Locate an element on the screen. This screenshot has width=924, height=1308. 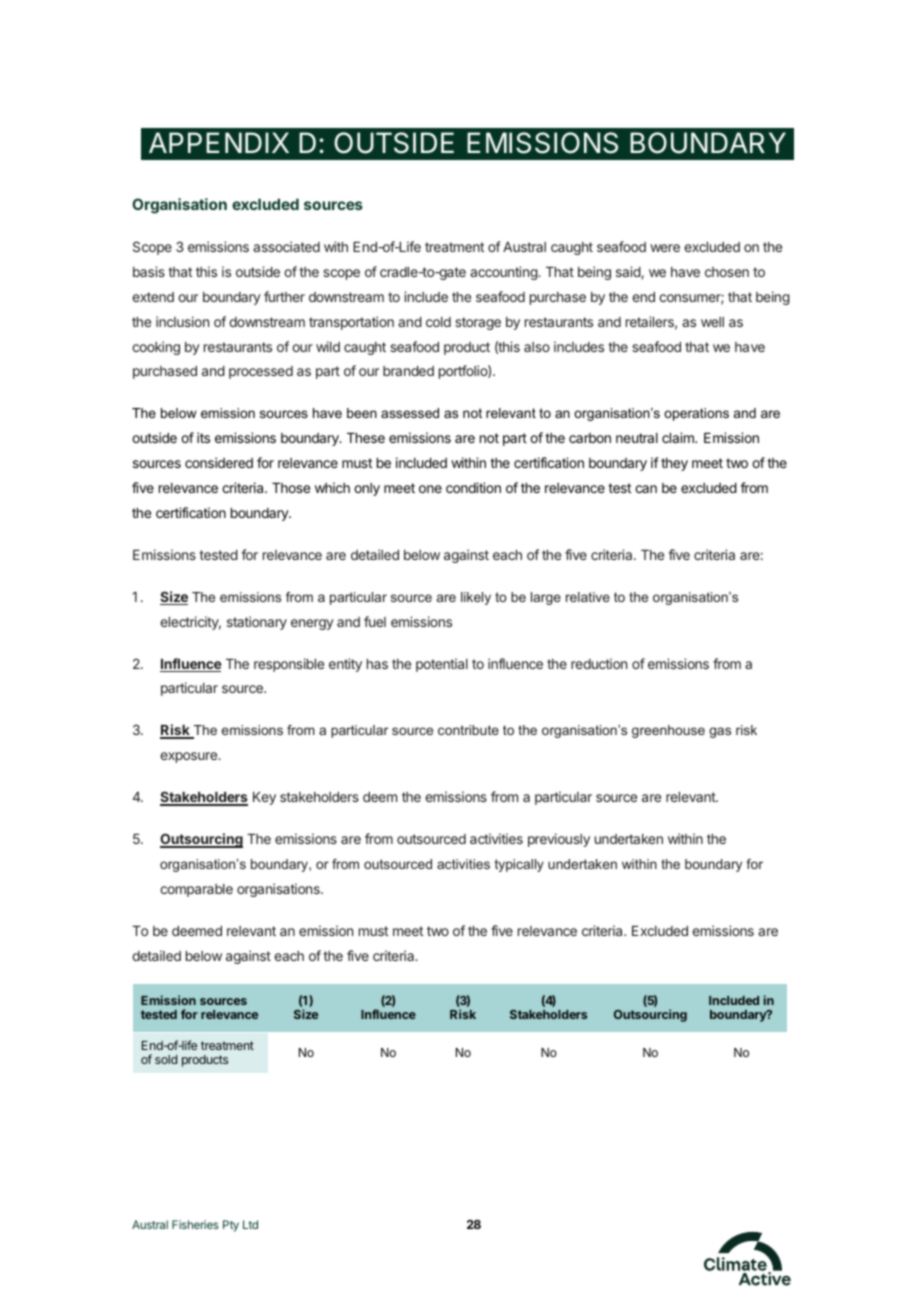
were is located at coordinates (665, 248).
